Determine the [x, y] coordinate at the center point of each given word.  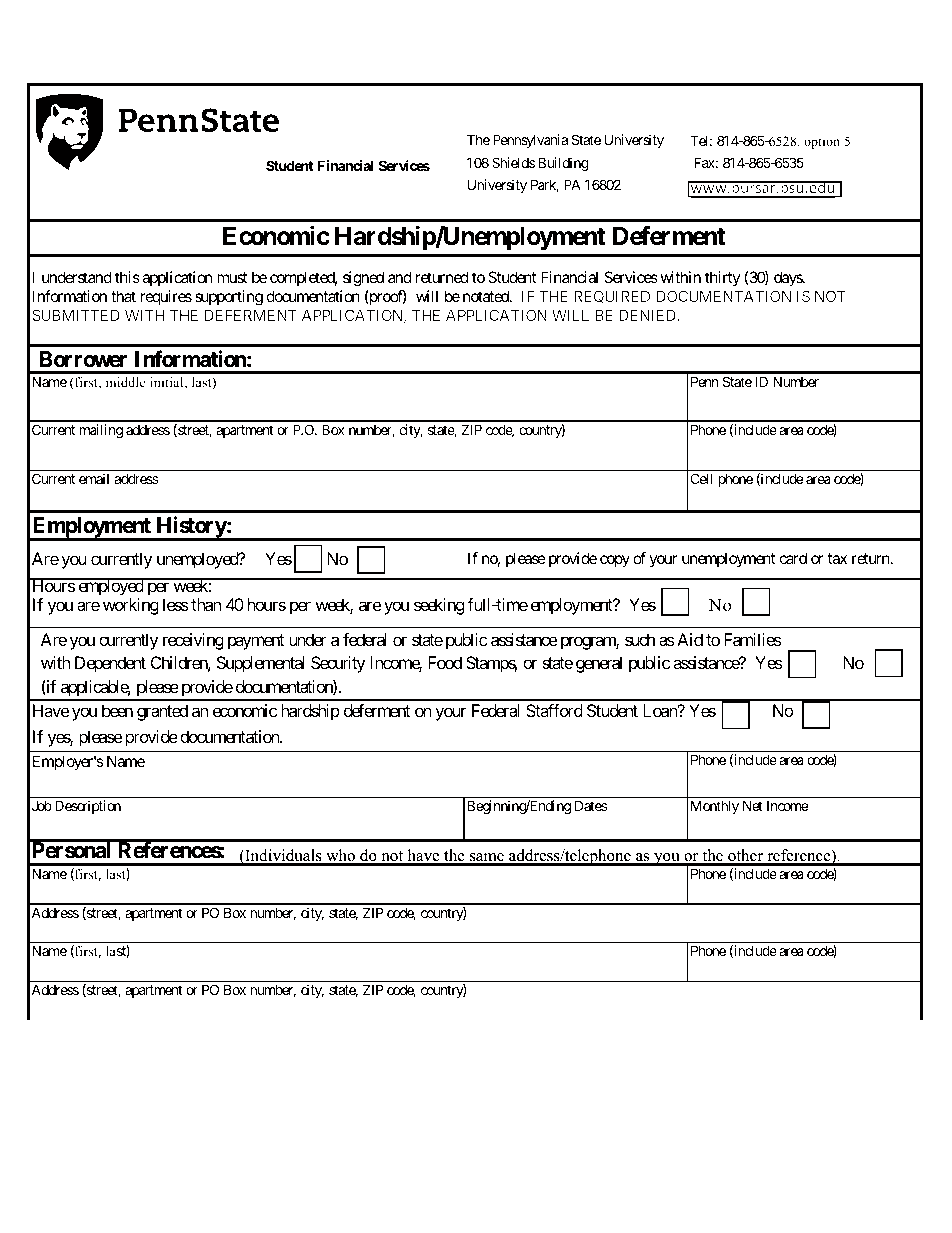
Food [445, 662]
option [822, 142]
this [127, 277]
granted [162, 712]
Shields [513, 162]
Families [752, 639]
